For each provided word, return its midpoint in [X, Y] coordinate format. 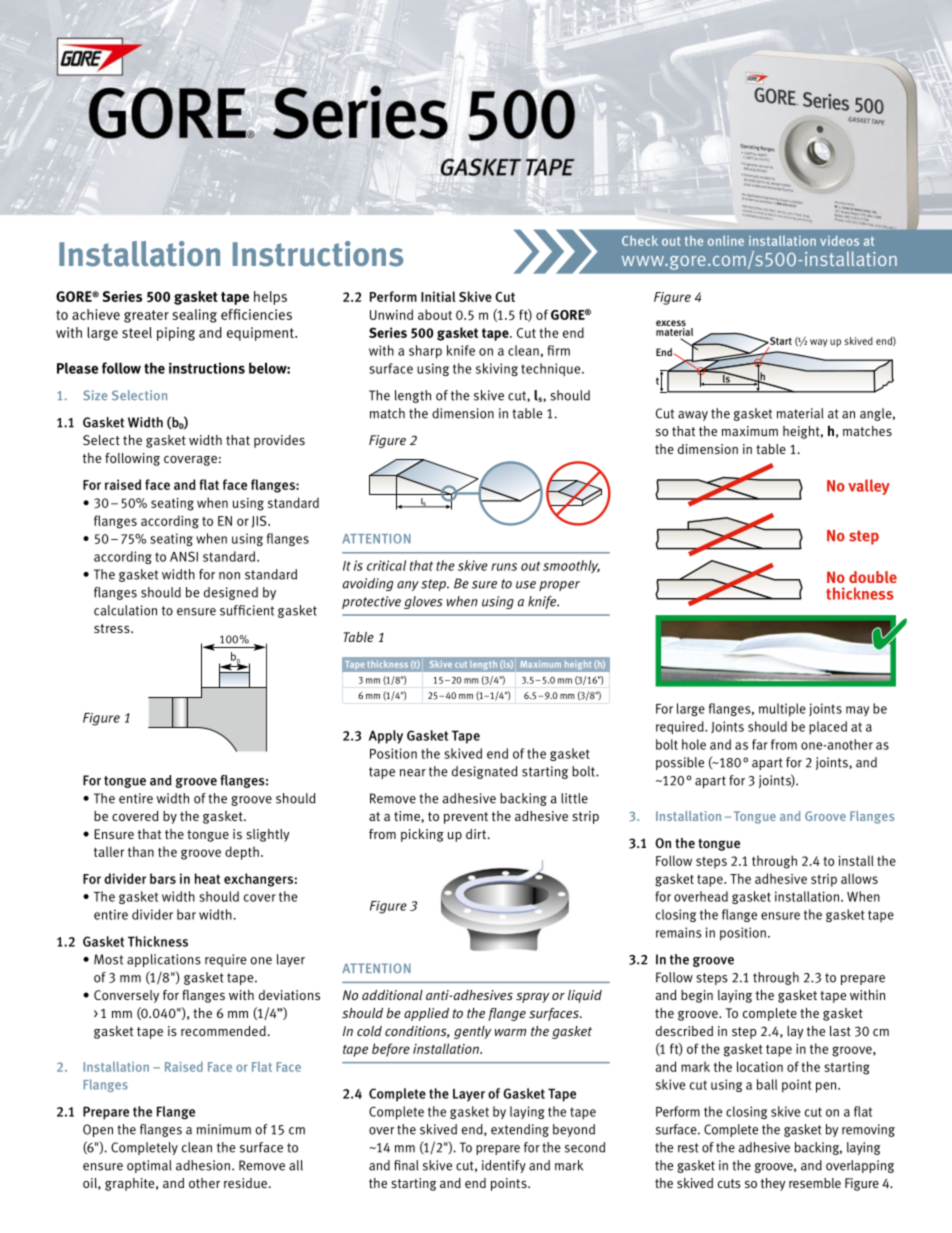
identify [504, 1166]
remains [679, 932]
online [726, 241]
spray [532, 997]
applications [164, 960]
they [773, 1184]
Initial [438, 296]
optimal [149, 1166]
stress [113, 628]
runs [504, 567]
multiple [782, 710]
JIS [260, 522]
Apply [386, 737]
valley [869, 487]
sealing [195, 316]
